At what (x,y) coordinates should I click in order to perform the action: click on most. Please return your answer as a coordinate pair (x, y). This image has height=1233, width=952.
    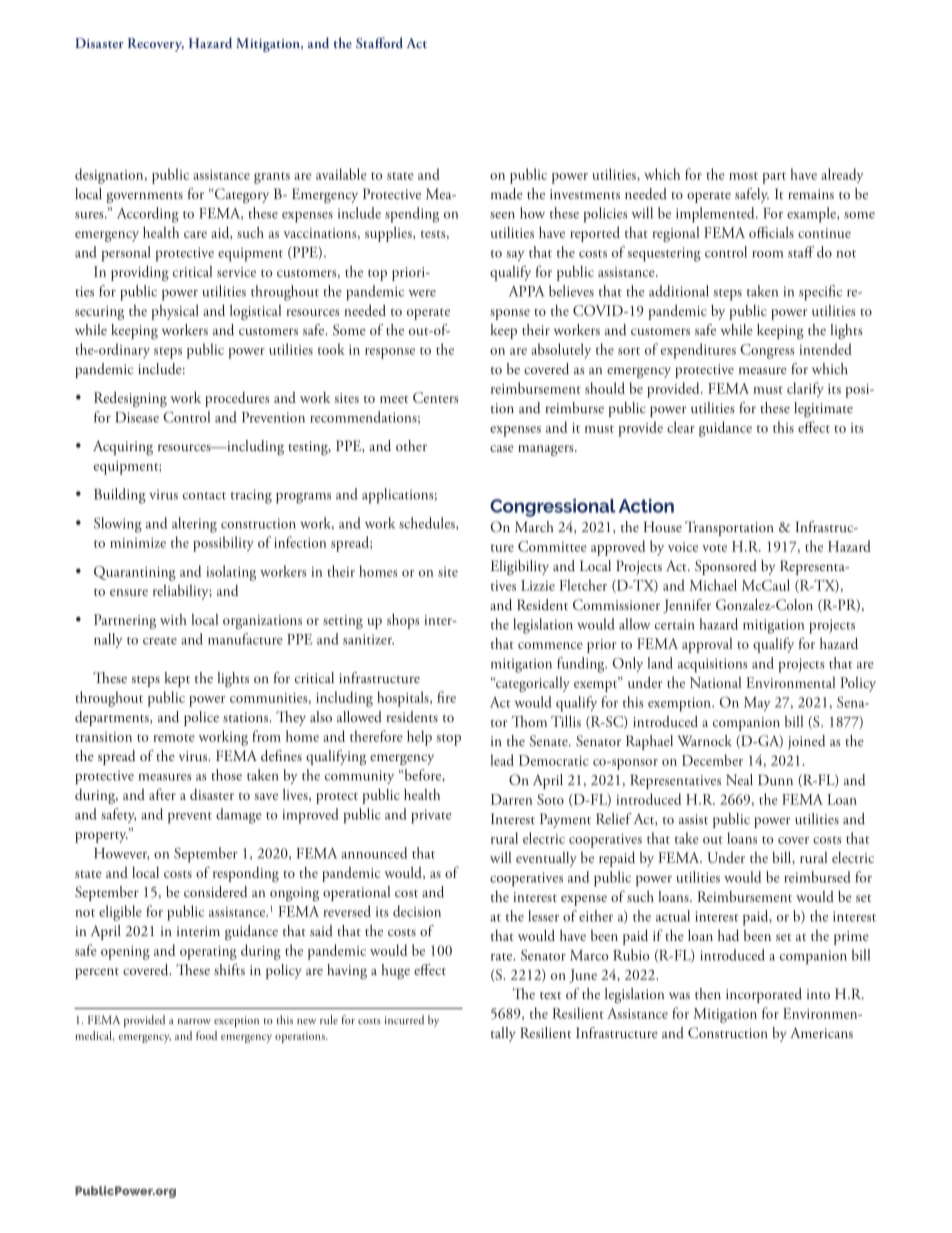
    Looking at the image, I should click on (743, 176).
